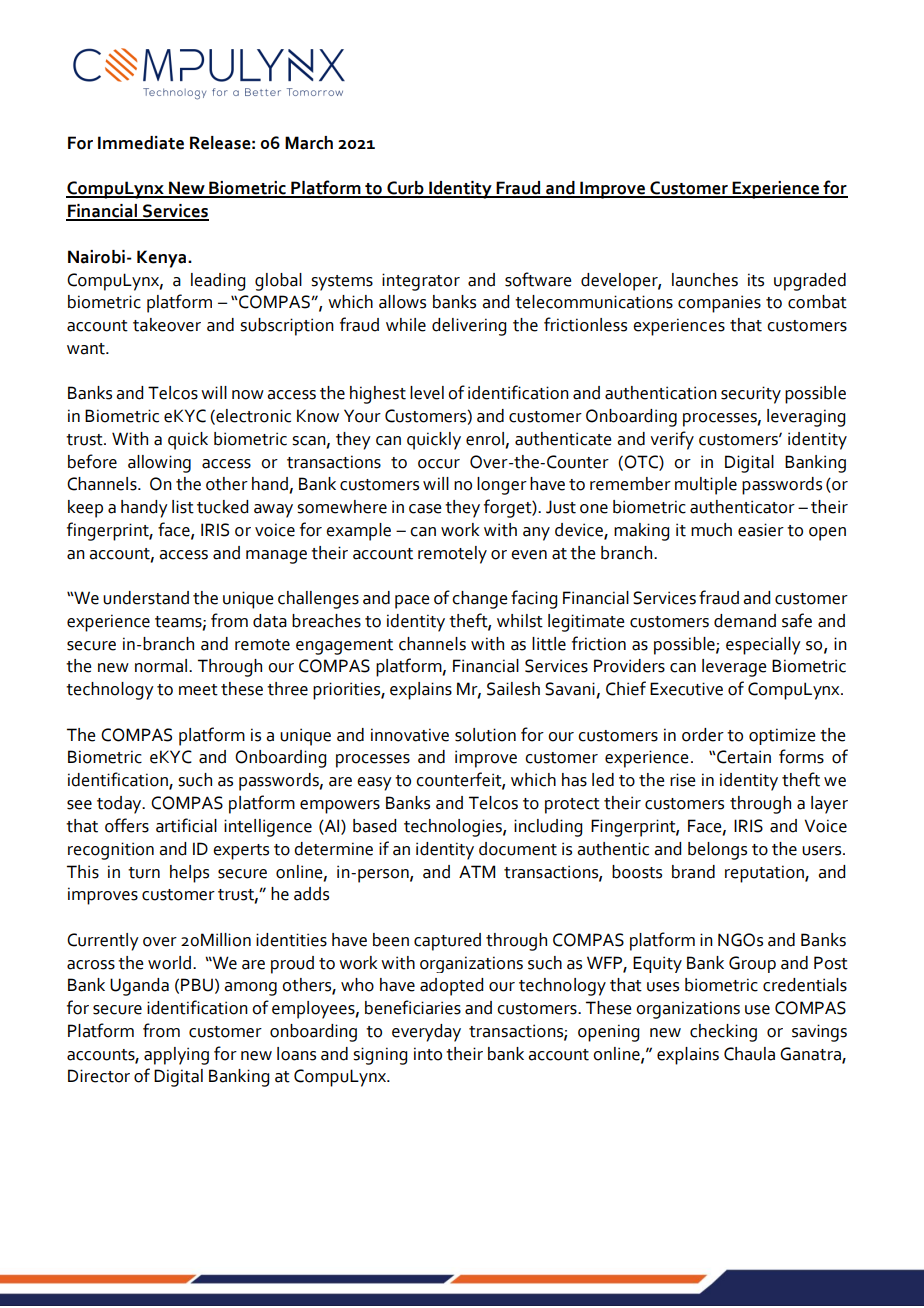  Describe the element at coordinates (706, 486) in the image. I see `multiple` at that location.
